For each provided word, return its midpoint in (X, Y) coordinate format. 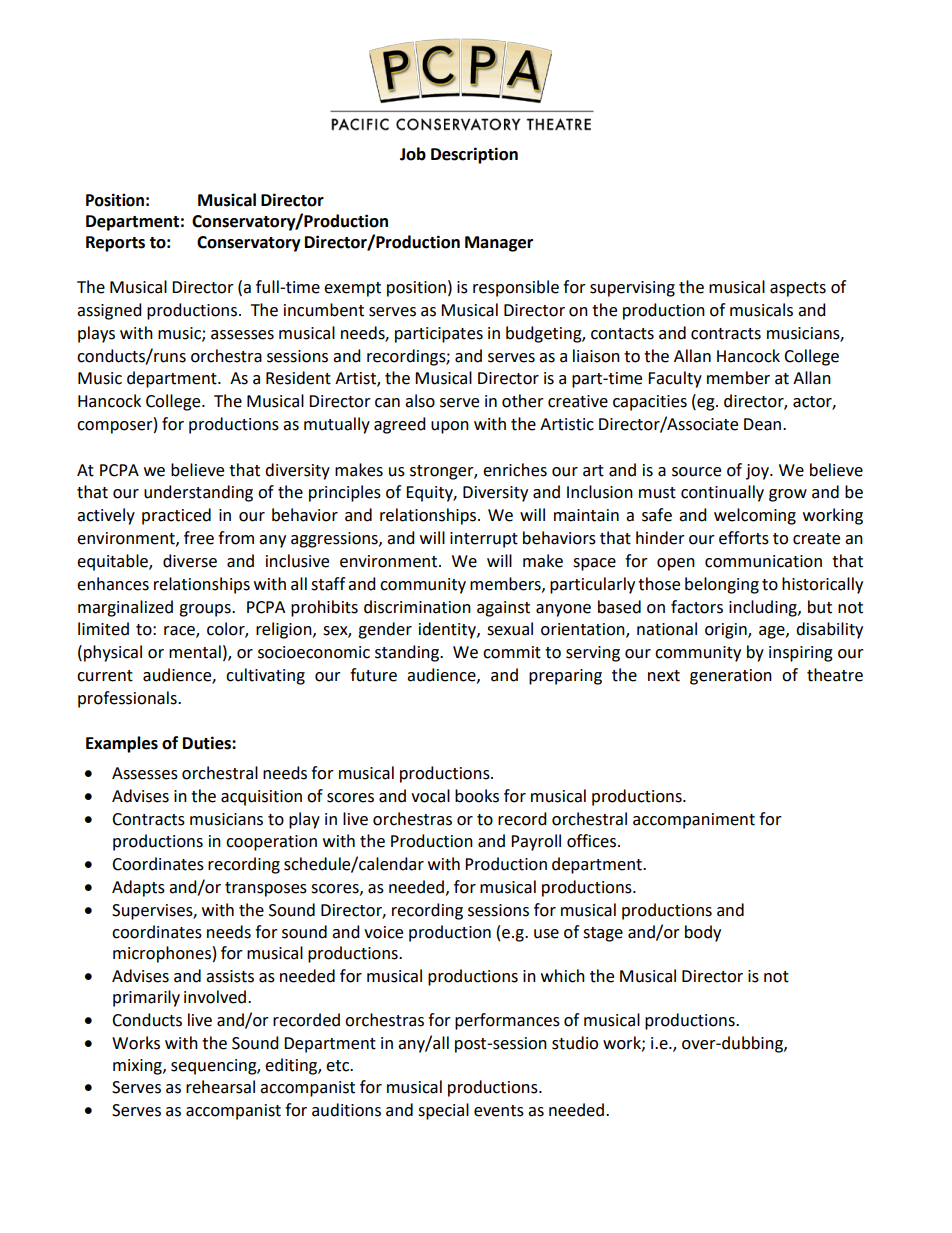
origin (727, 631)
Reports (115, 244)
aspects (798, 289)
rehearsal (220, 1087)
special (443, 1111)
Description (474, 155)
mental (195, 652)
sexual (510, 629)
